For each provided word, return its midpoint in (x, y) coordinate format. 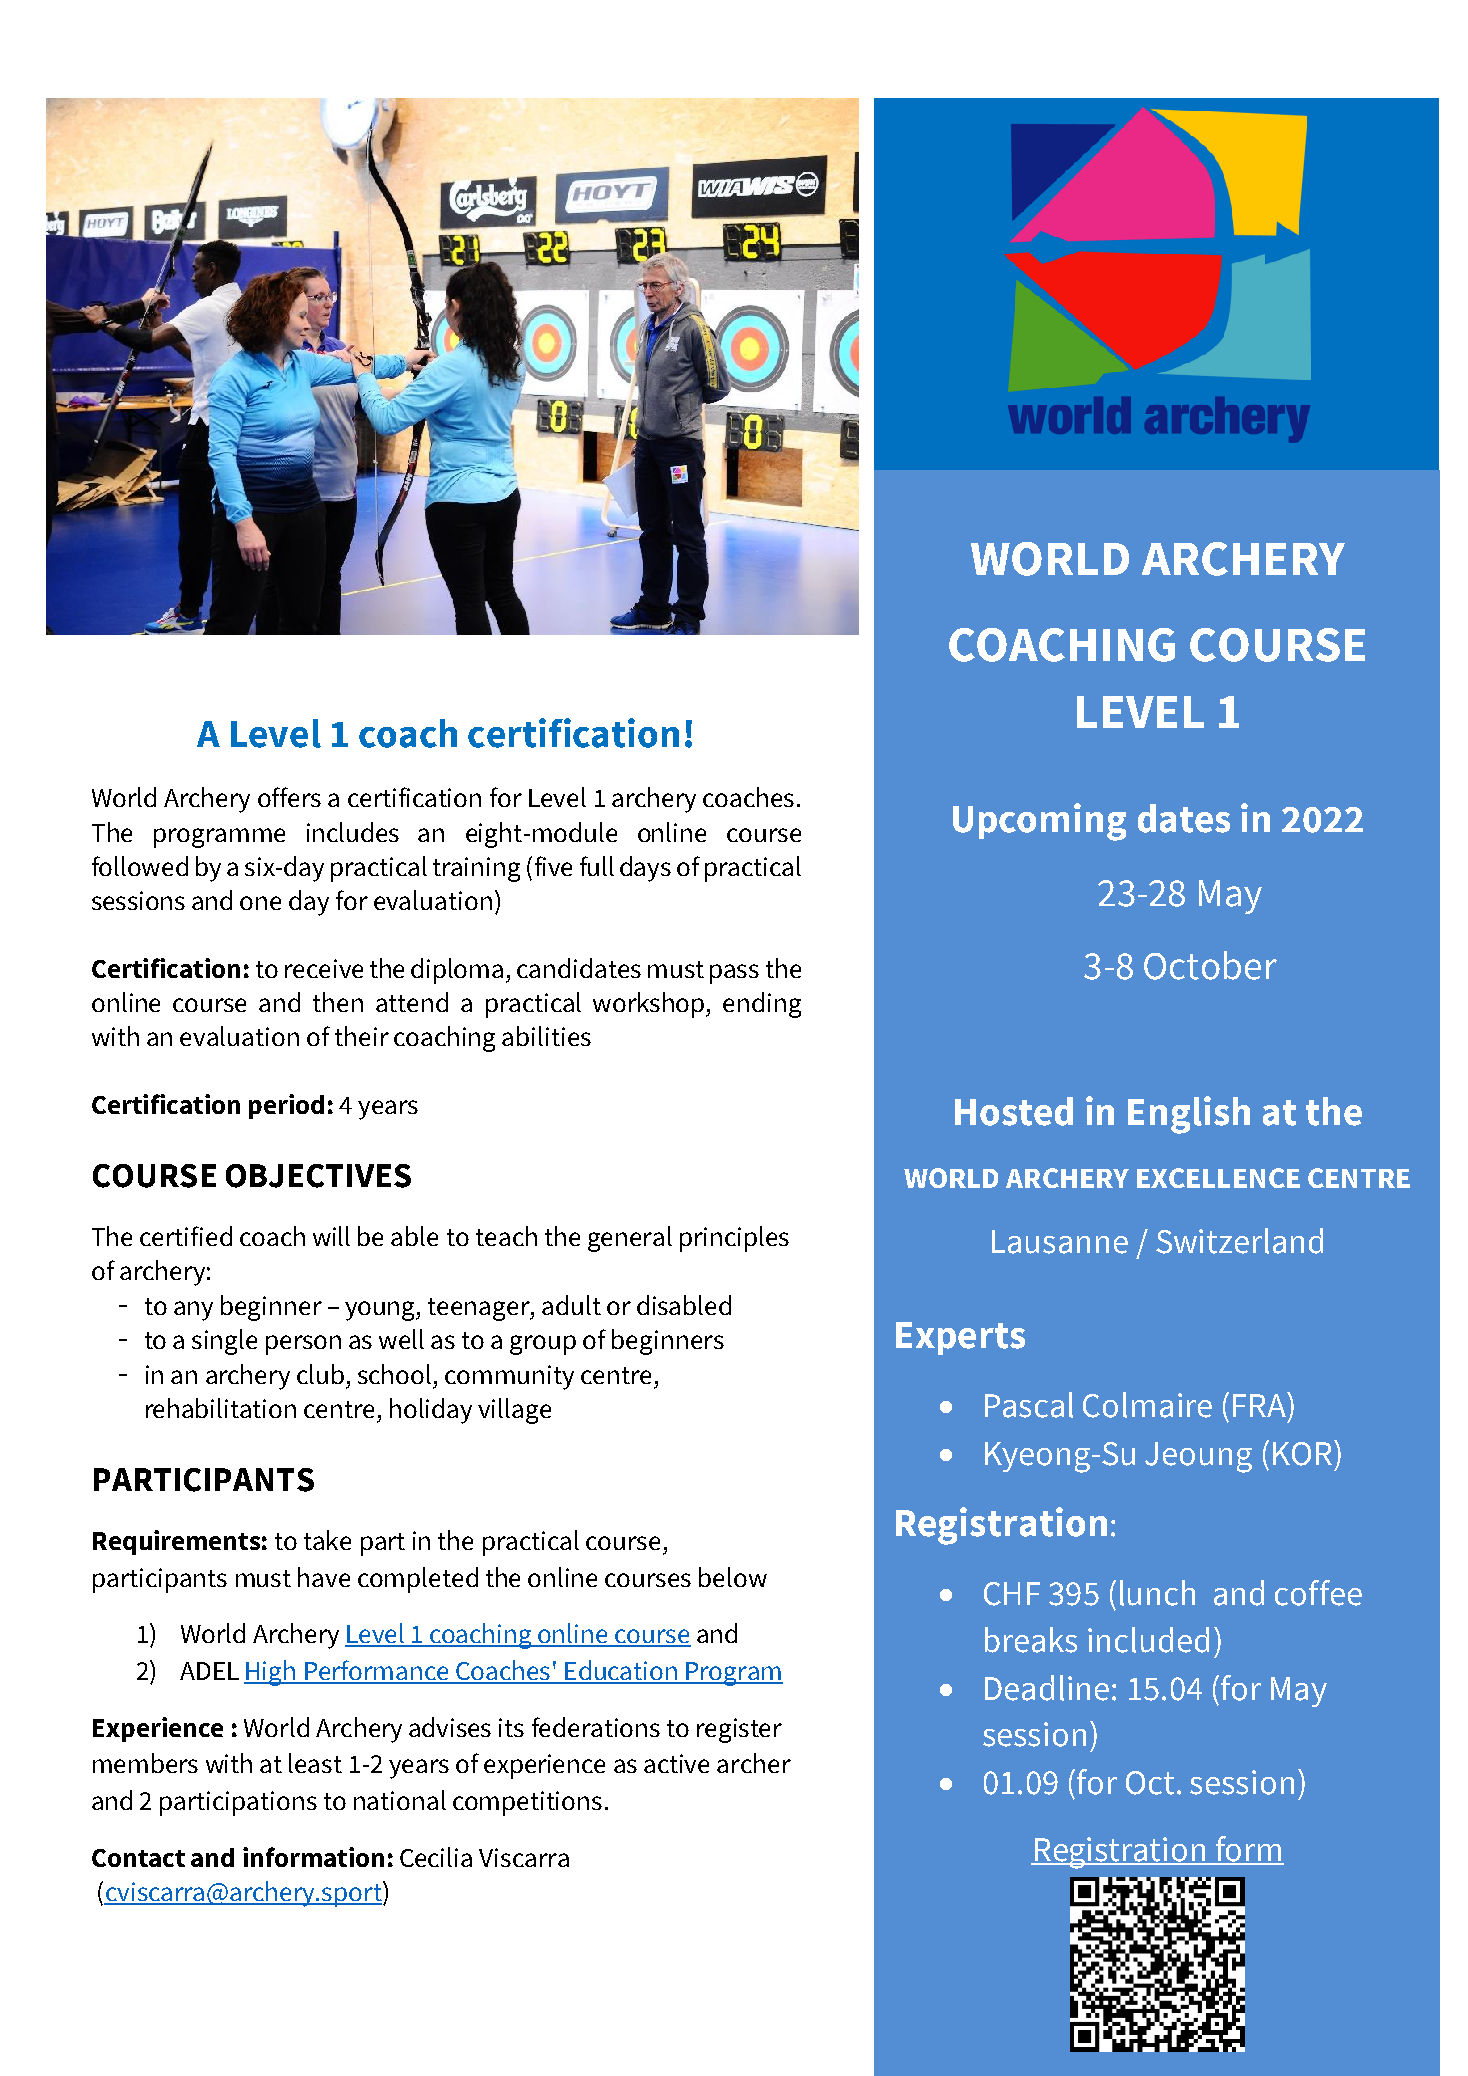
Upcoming (1039, 822)
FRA (1260, 1404)
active (676, 1763)
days (645, 869)
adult (571, 1305)
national (400, 1800)
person (303, 1345)
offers (289, 797)
